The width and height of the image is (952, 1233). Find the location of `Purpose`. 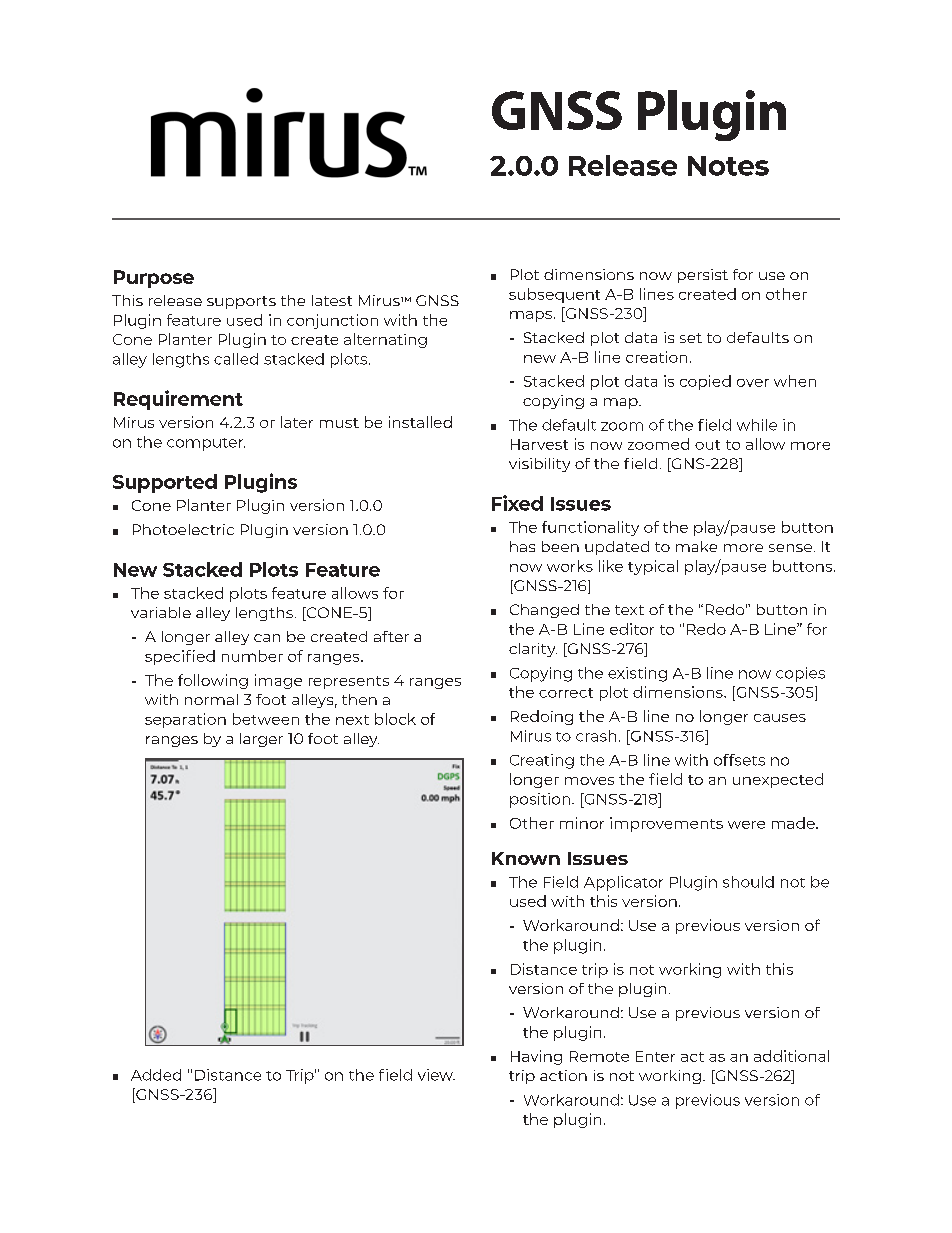

Purpose is located at coordinates (154, 279).
